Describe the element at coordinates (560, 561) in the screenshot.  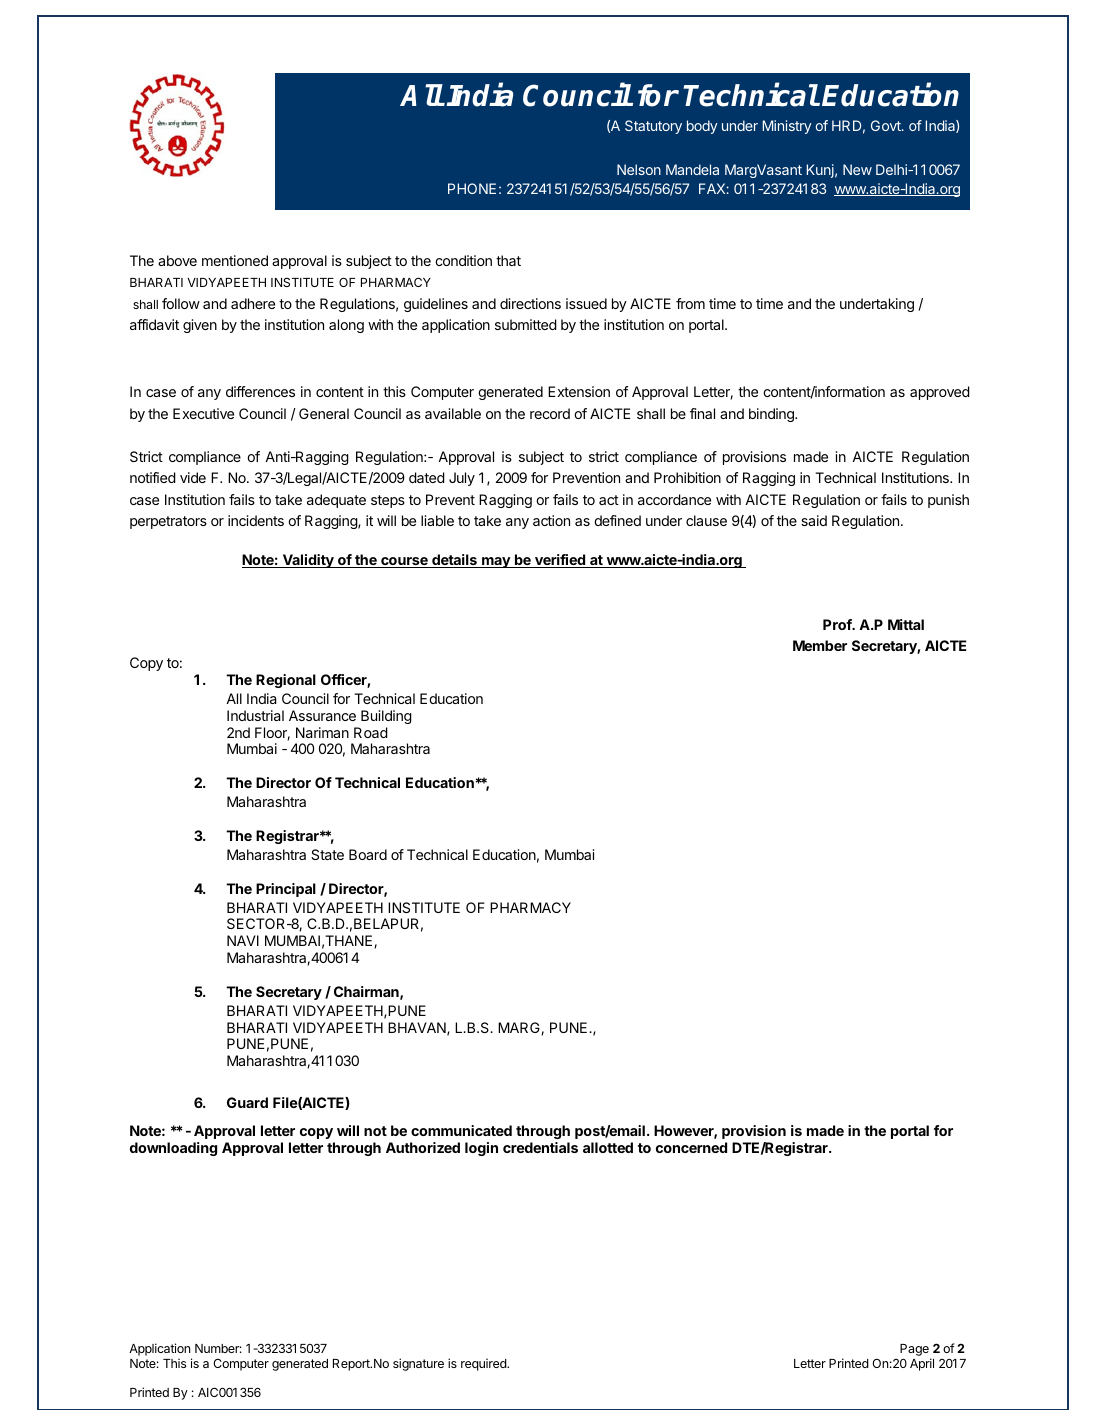
I see `verified` at that location.
